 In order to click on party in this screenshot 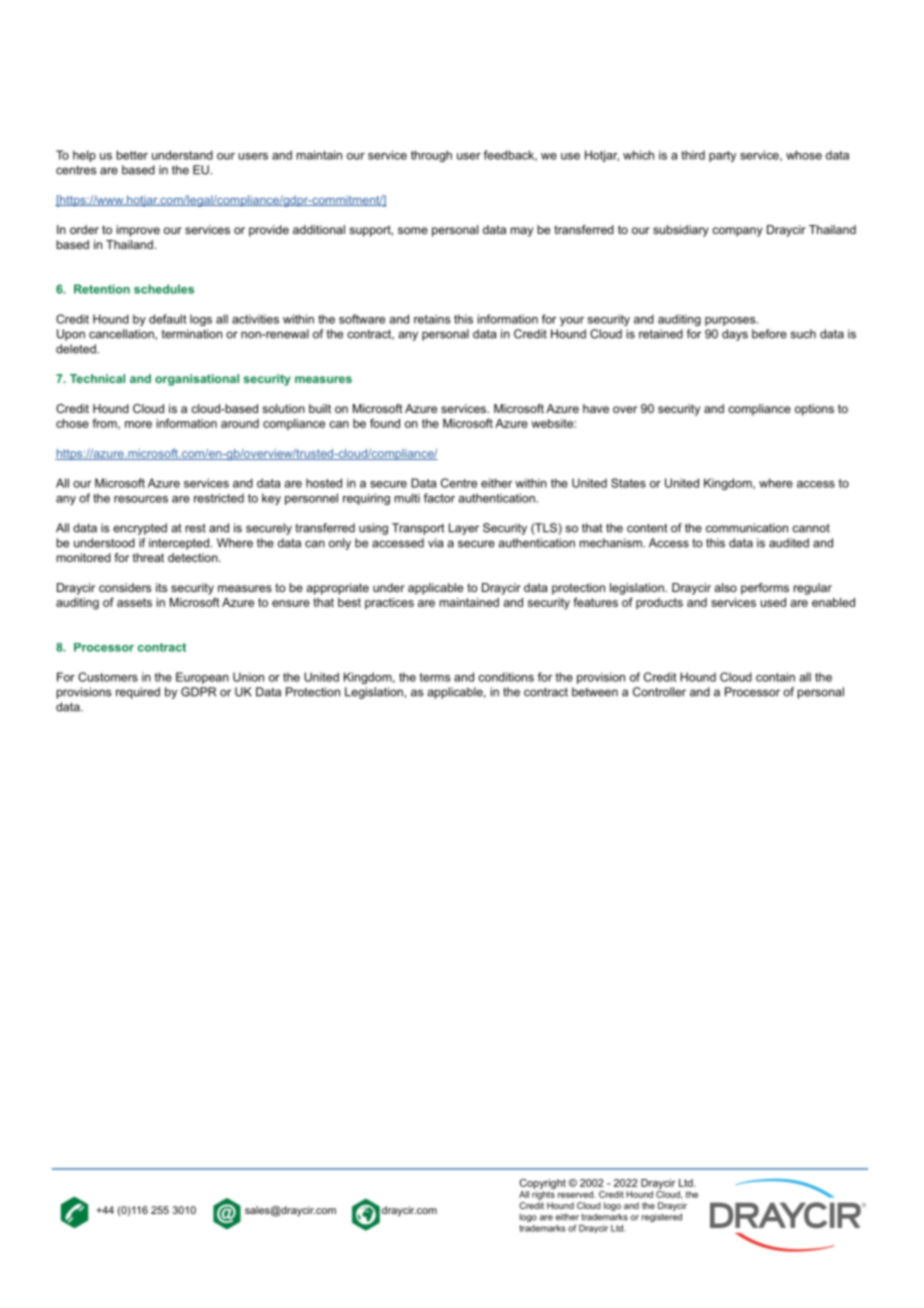, I will do `click(722, 156)`.
